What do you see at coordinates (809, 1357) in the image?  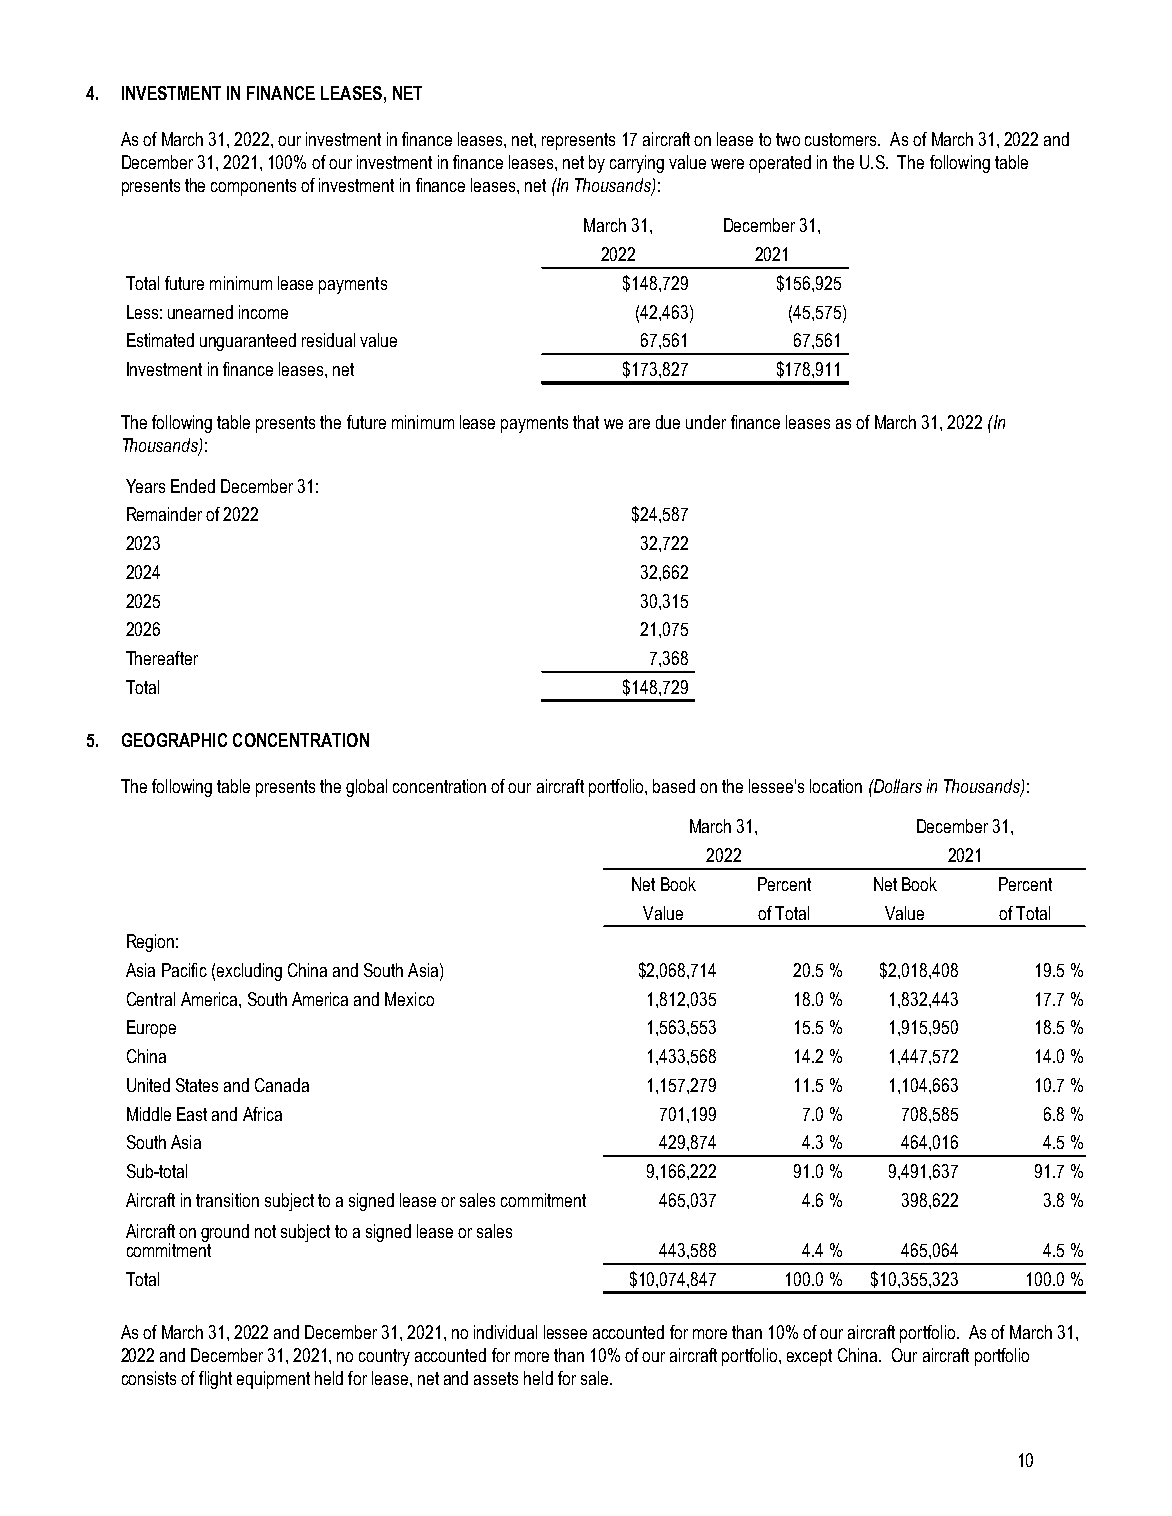 I see `except` at bounding box center [809, 1357].
